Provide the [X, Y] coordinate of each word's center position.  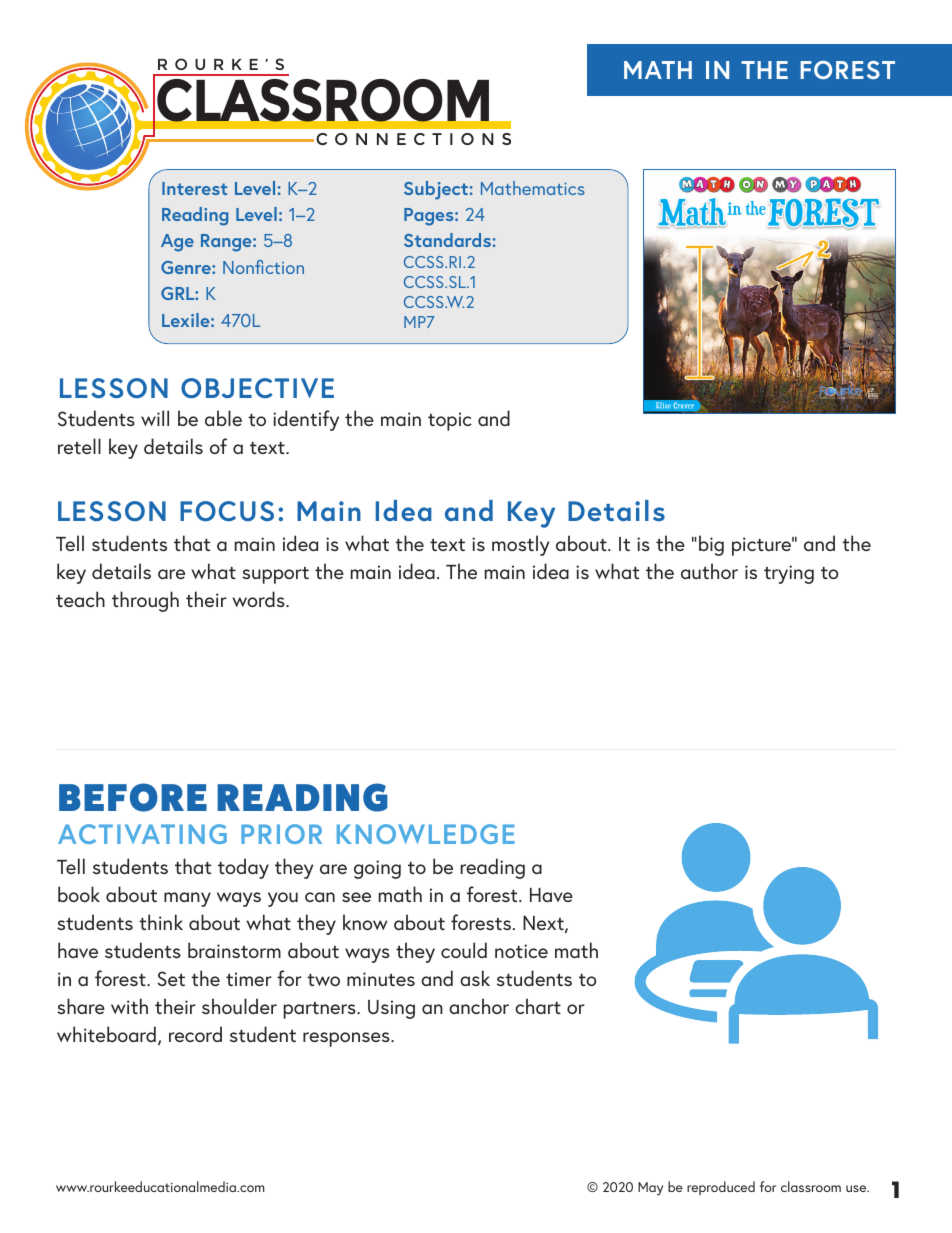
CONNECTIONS [413, 139]
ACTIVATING [142, 834]
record [195, 1034]
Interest [194, 188]
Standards [447, 240]
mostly [520, 545]
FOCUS [227, 511]
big [711, 545]
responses [347, 1039]
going [377, 869]
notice [521, 951]
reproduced [721, 1188]
